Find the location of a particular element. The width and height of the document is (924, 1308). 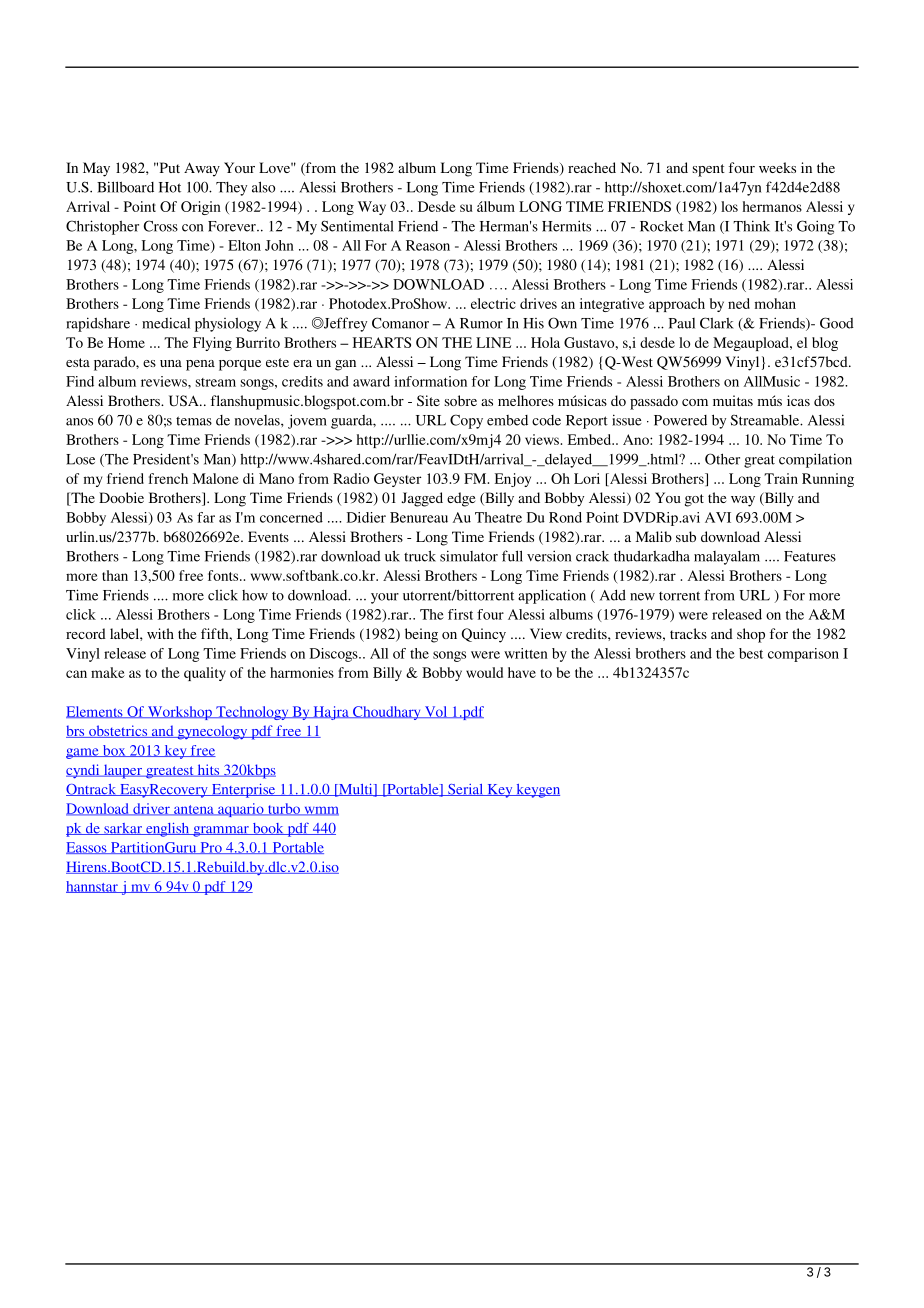

spent is located at coordinates (709, 170).
